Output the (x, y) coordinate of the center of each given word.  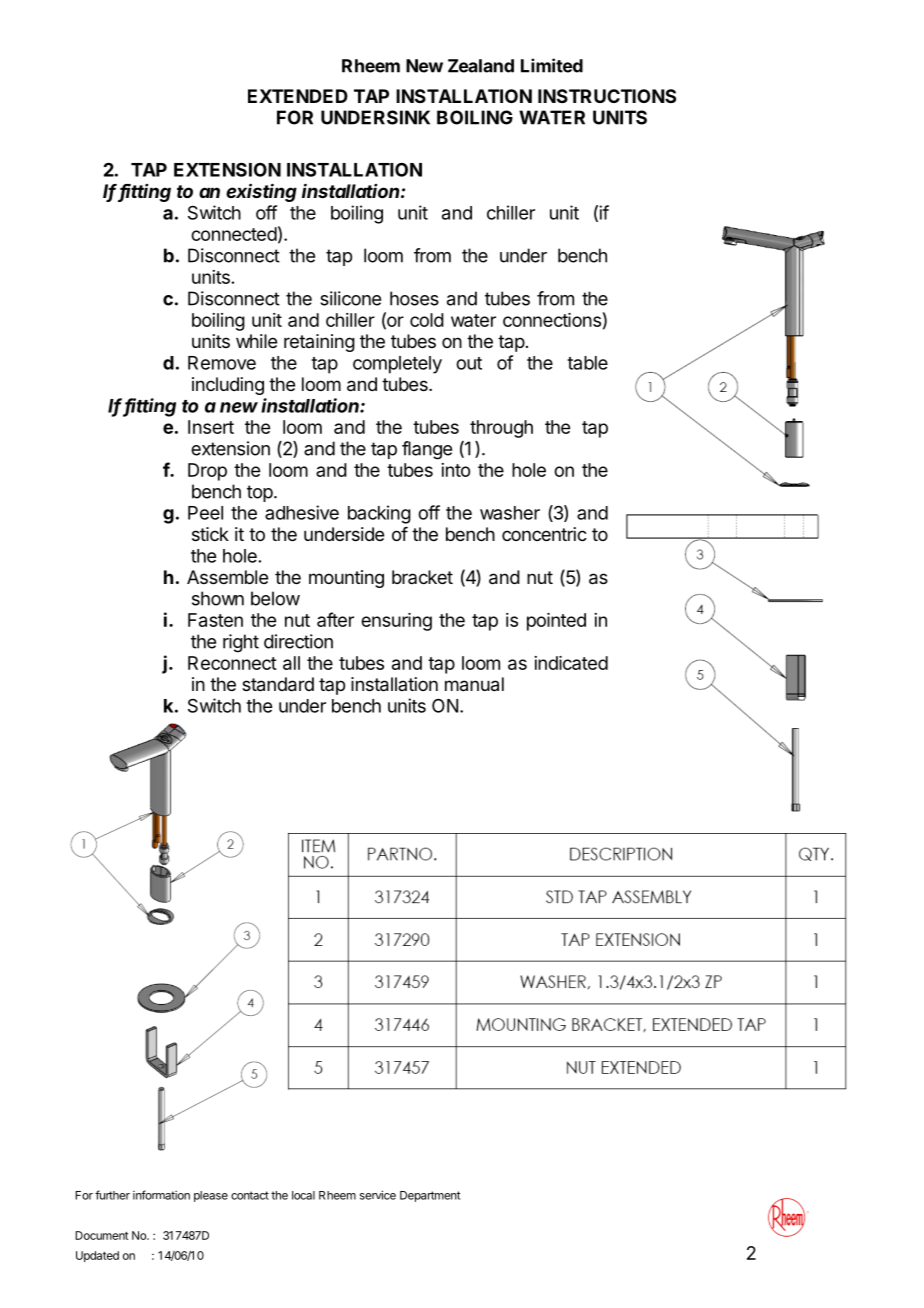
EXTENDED (298, 96)
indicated (571, 663)
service (378, 1195)
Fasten (215, 620)
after (335, 619)
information (161, 1195)
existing (261, 192)
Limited (552, 65)
